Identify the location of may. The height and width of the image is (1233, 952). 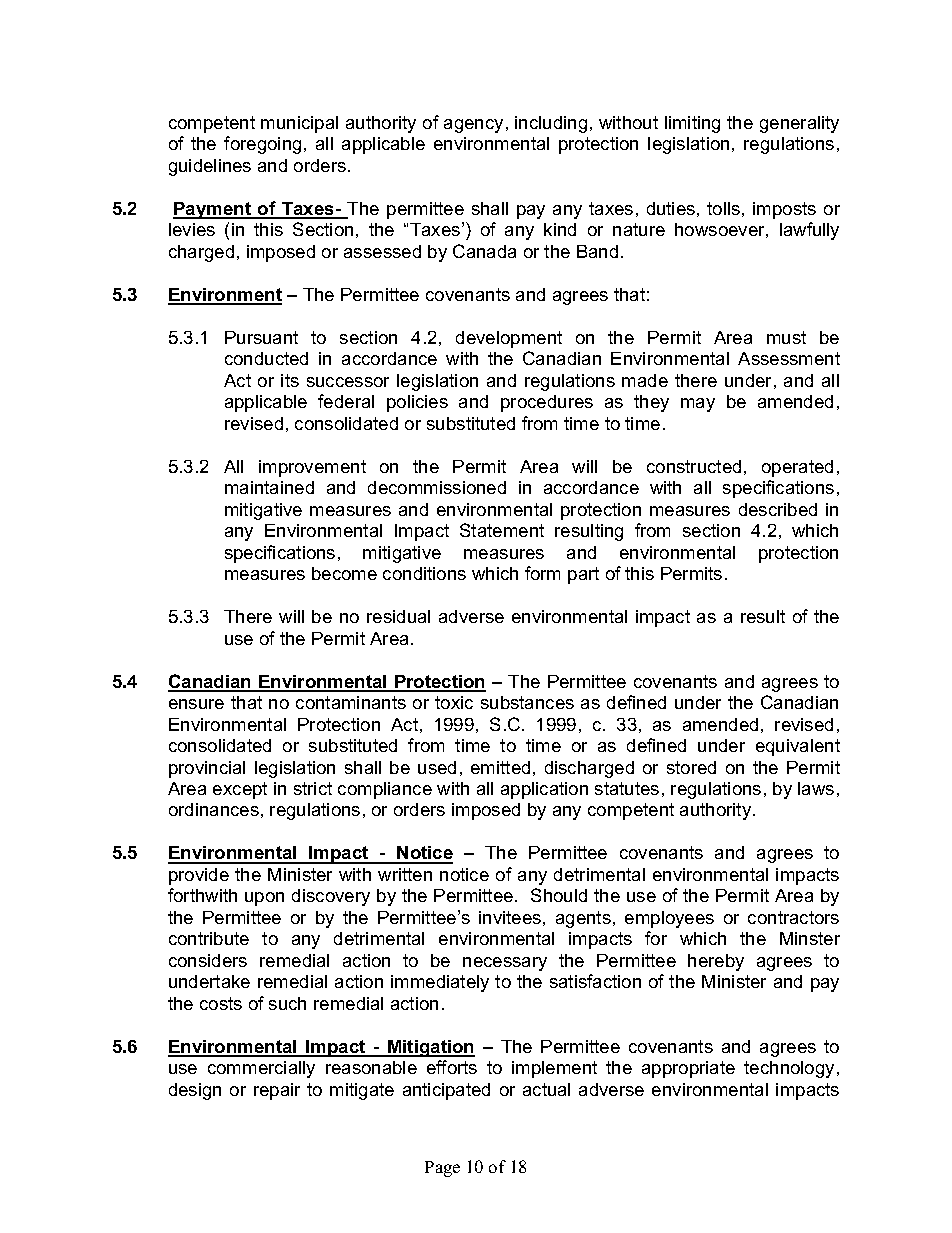
(698, 405).
